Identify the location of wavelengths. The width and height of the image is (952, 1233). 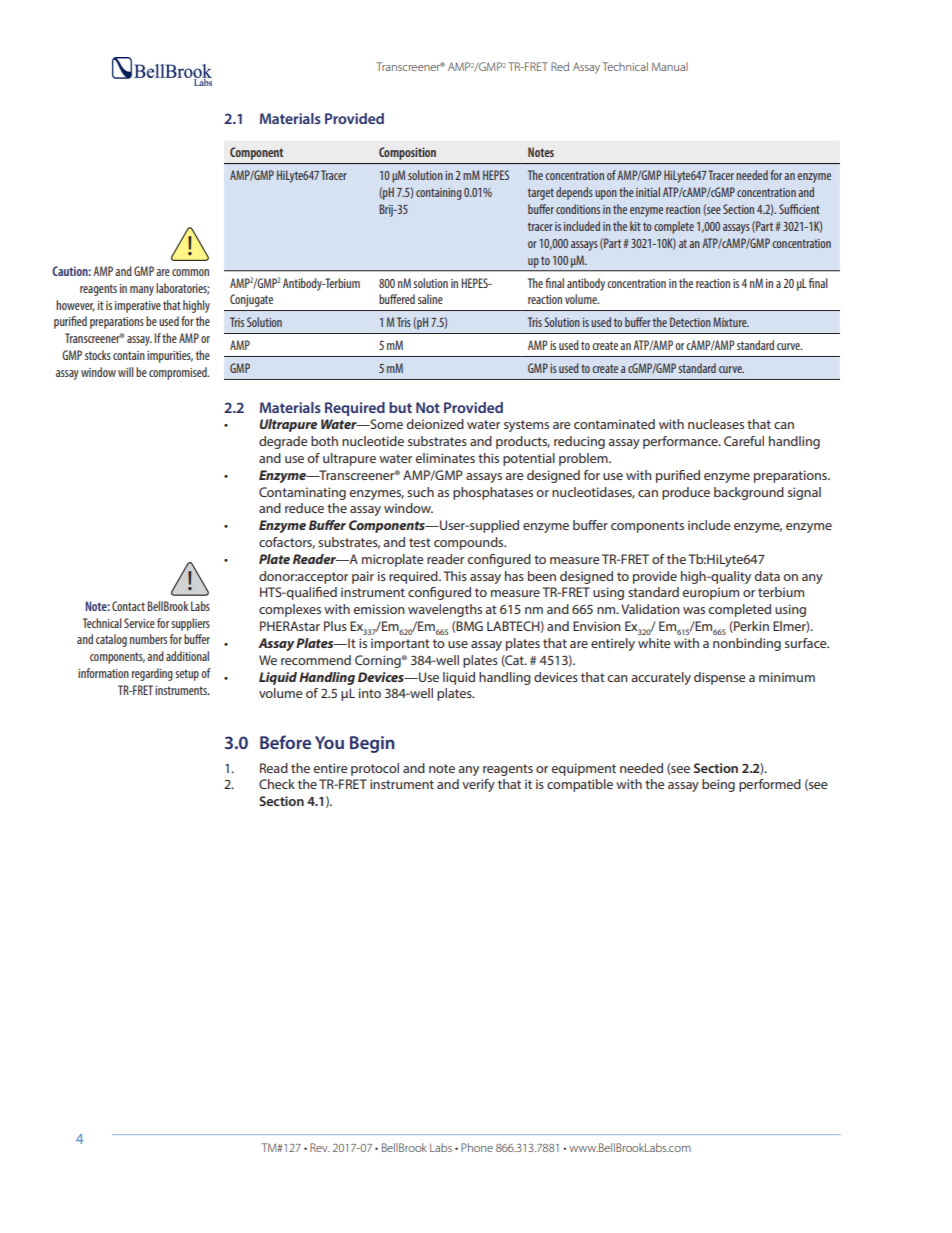
(445, 610).
